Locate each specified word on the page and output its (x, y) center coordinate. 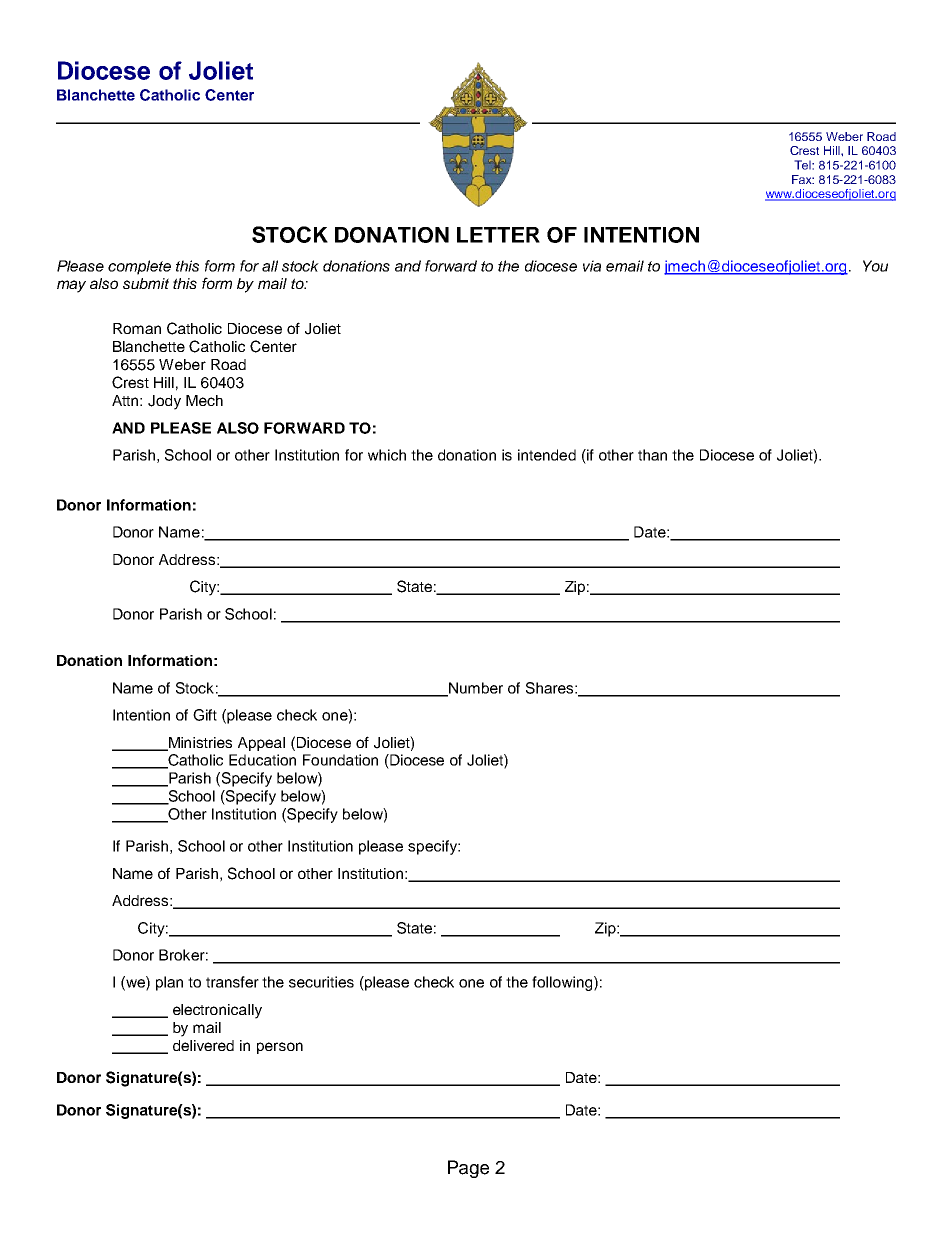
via (592, 266)
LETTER (498, 235)
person (280, 1048)
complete (139, 267)
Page (468, 1169)
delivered (203, 1045)
